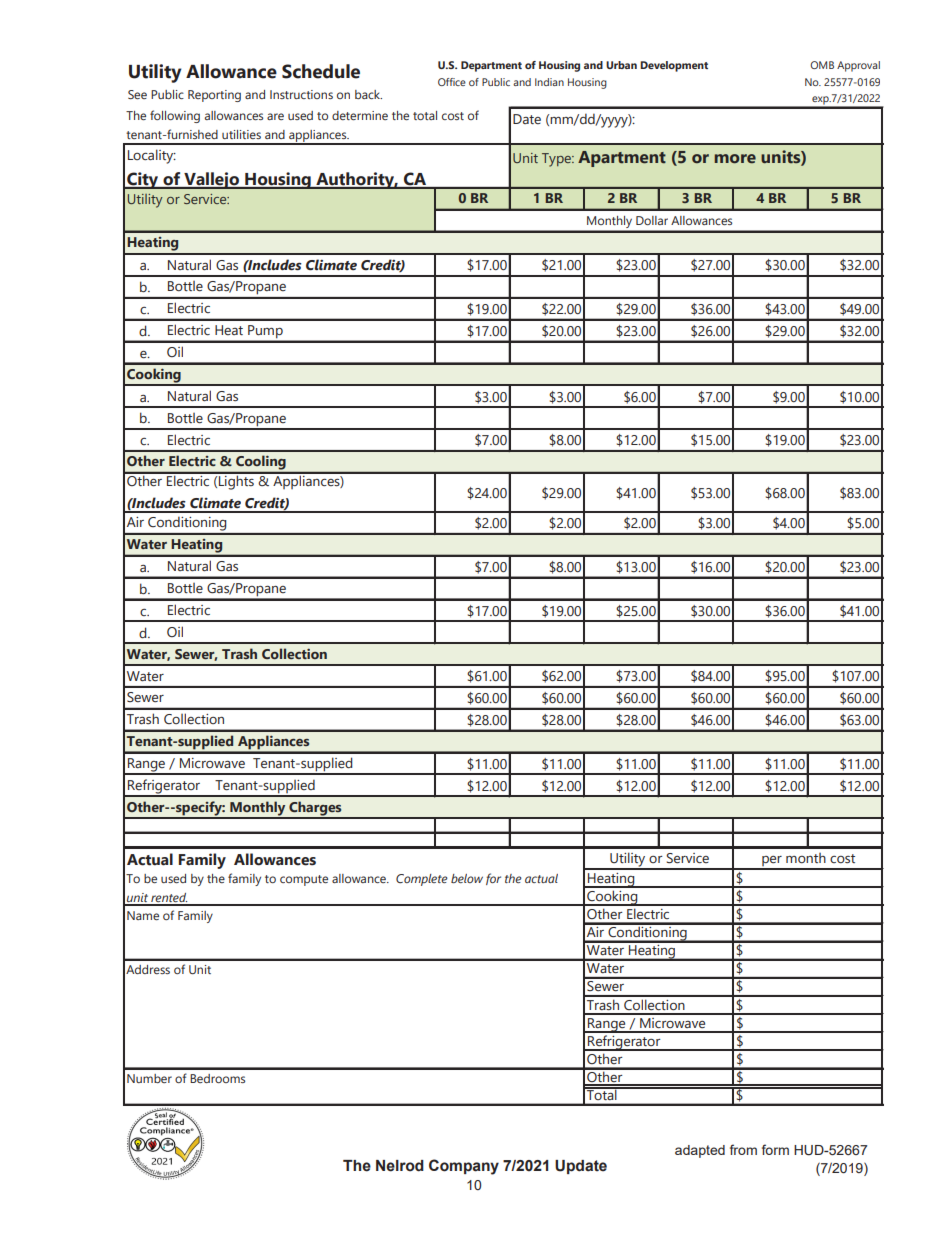 The height and width of the screenshot is (1233, 952). I want to click on below, so click(467, 878).
